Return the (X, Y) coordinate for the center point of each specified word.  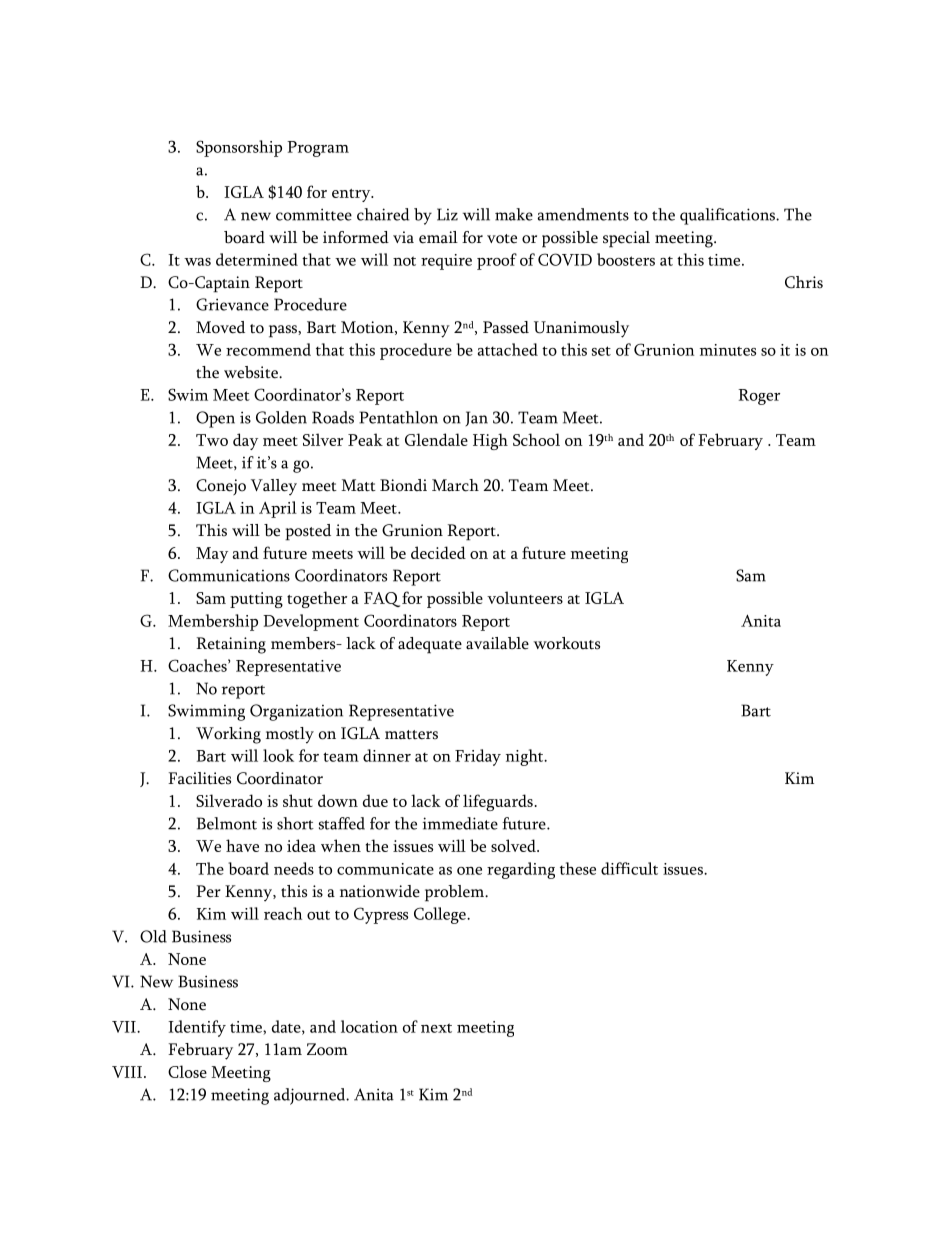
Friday (478, 757)
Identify (197, 1028)
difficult (629, 868)
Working (228, 735)
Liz (447, 214)
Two (212, 440)
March (455, 485)
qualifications (729, 216)
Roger (759, 397)
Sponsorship (239, 148)
